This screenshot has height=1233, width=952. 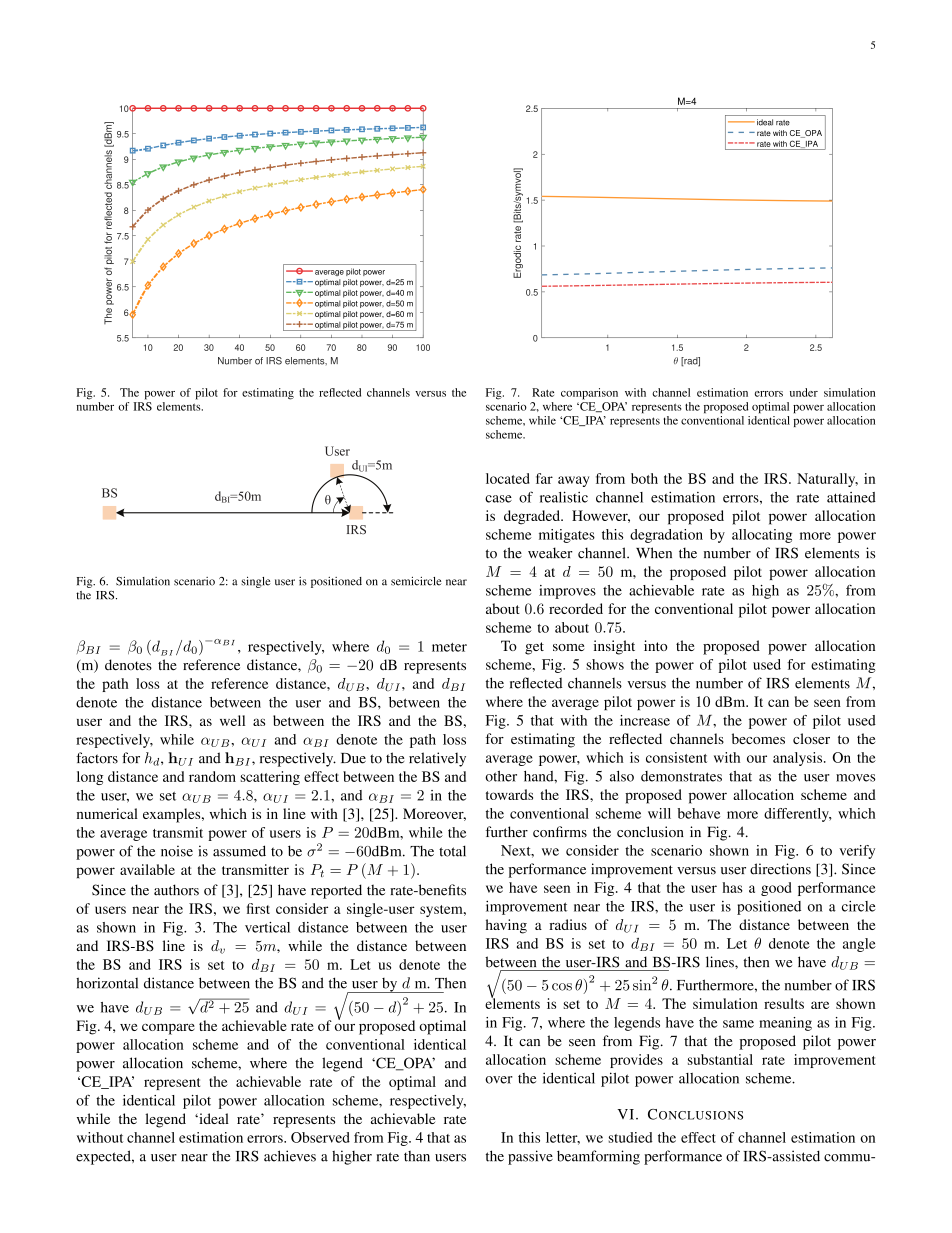 What do you see at coordinates (804, 392) in the screenshot?
I see `under` at bounding box center [804, 392].
